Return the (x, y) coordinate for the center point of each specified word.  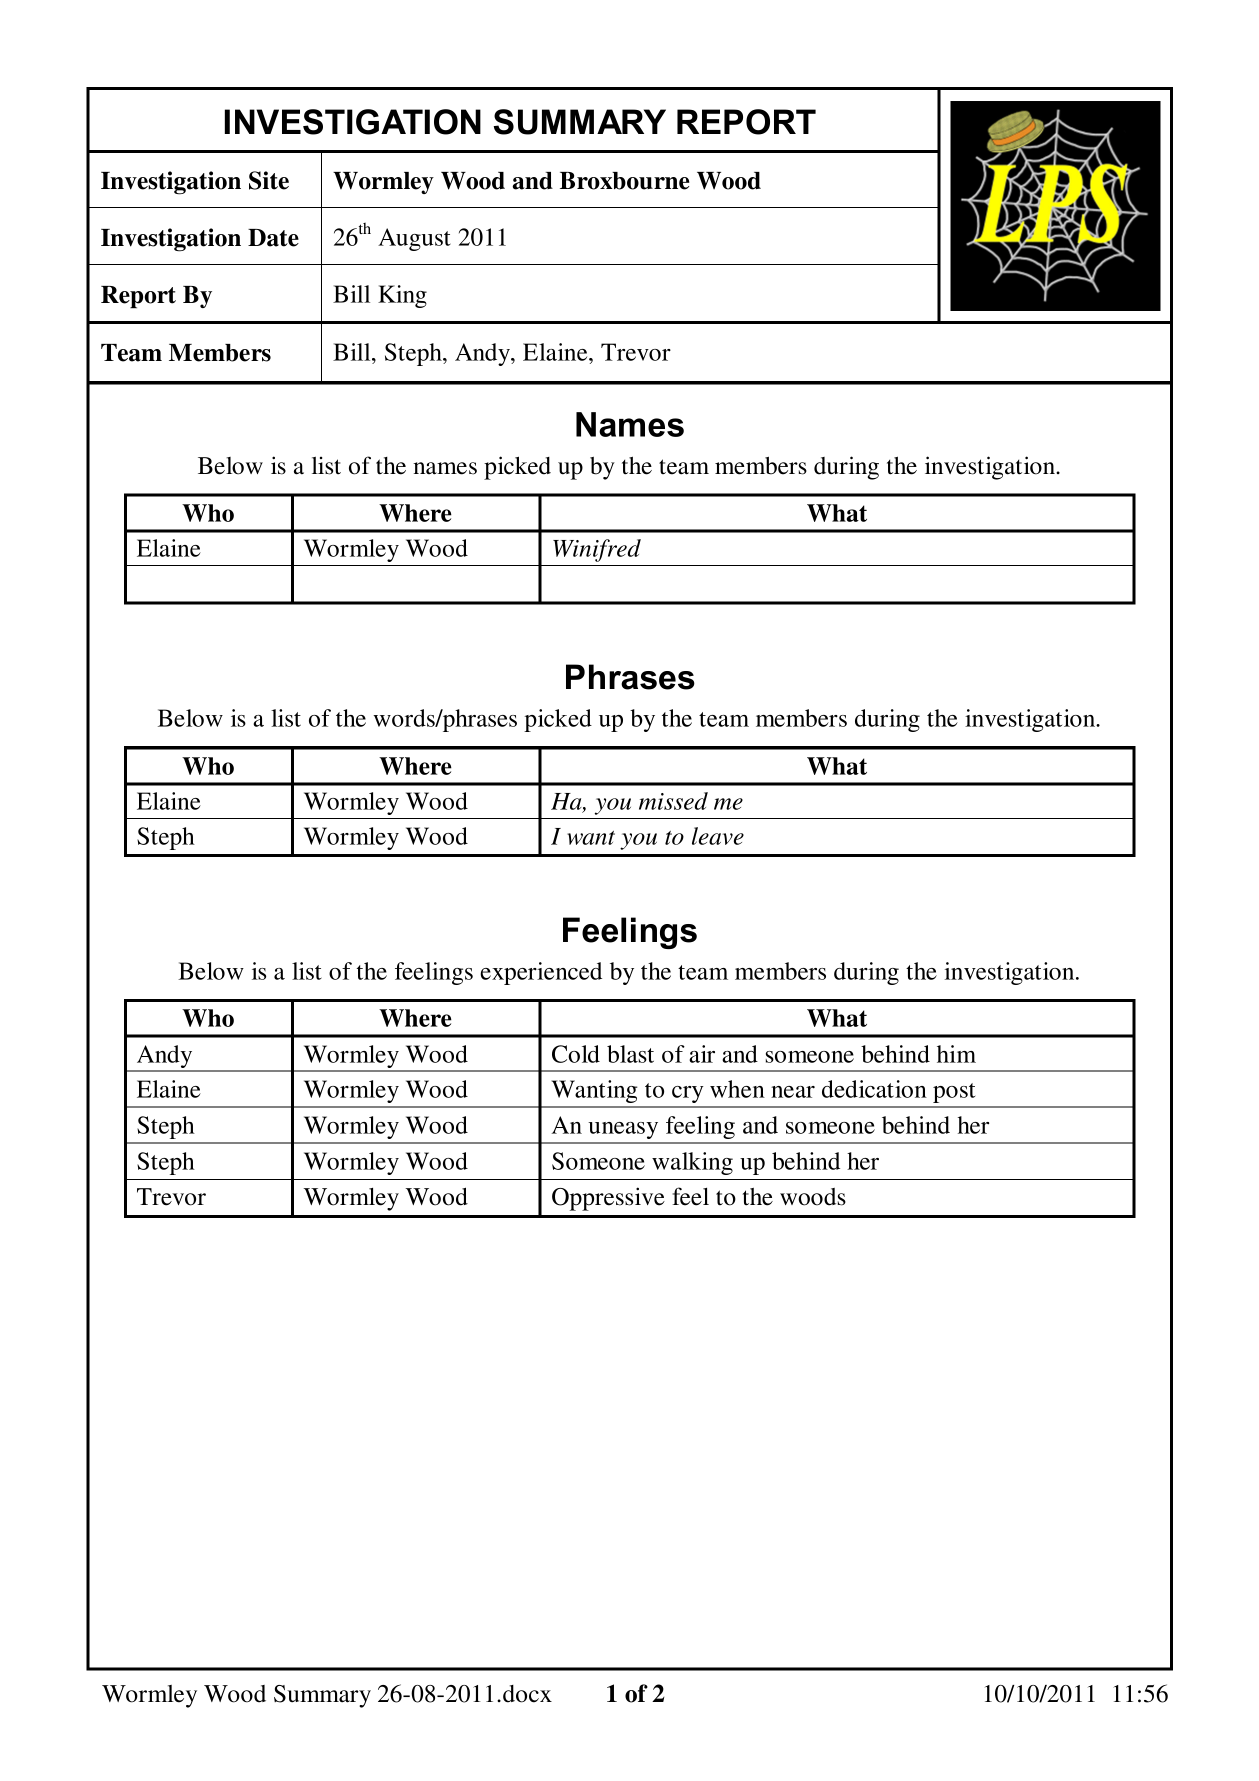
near (793, 1092)
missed (673, 801)
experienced (541, 973)
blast (630, 1054)
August (414, 239)
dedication (874, 1089)
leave (718, 836)
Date (273, 238)
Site (269, 180)
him (956, 1054)
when (737, 1089)
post (954, 1093)
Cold (576, 1054)
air (702, 1054)
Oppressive (608, 1199)
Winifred (597, 550)
